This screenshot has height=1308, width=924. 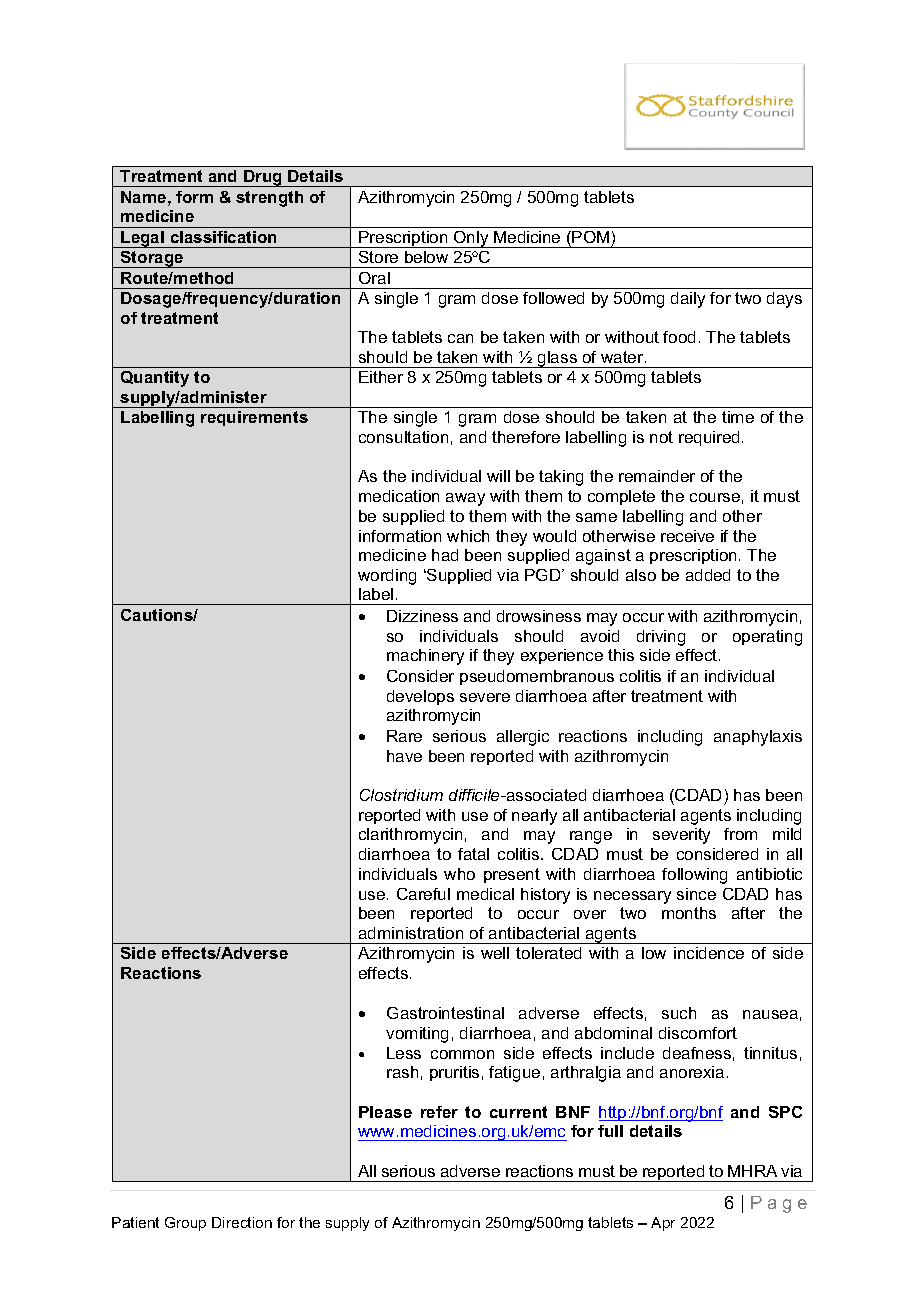 I want to click on required, so click(x=709, y=438).
